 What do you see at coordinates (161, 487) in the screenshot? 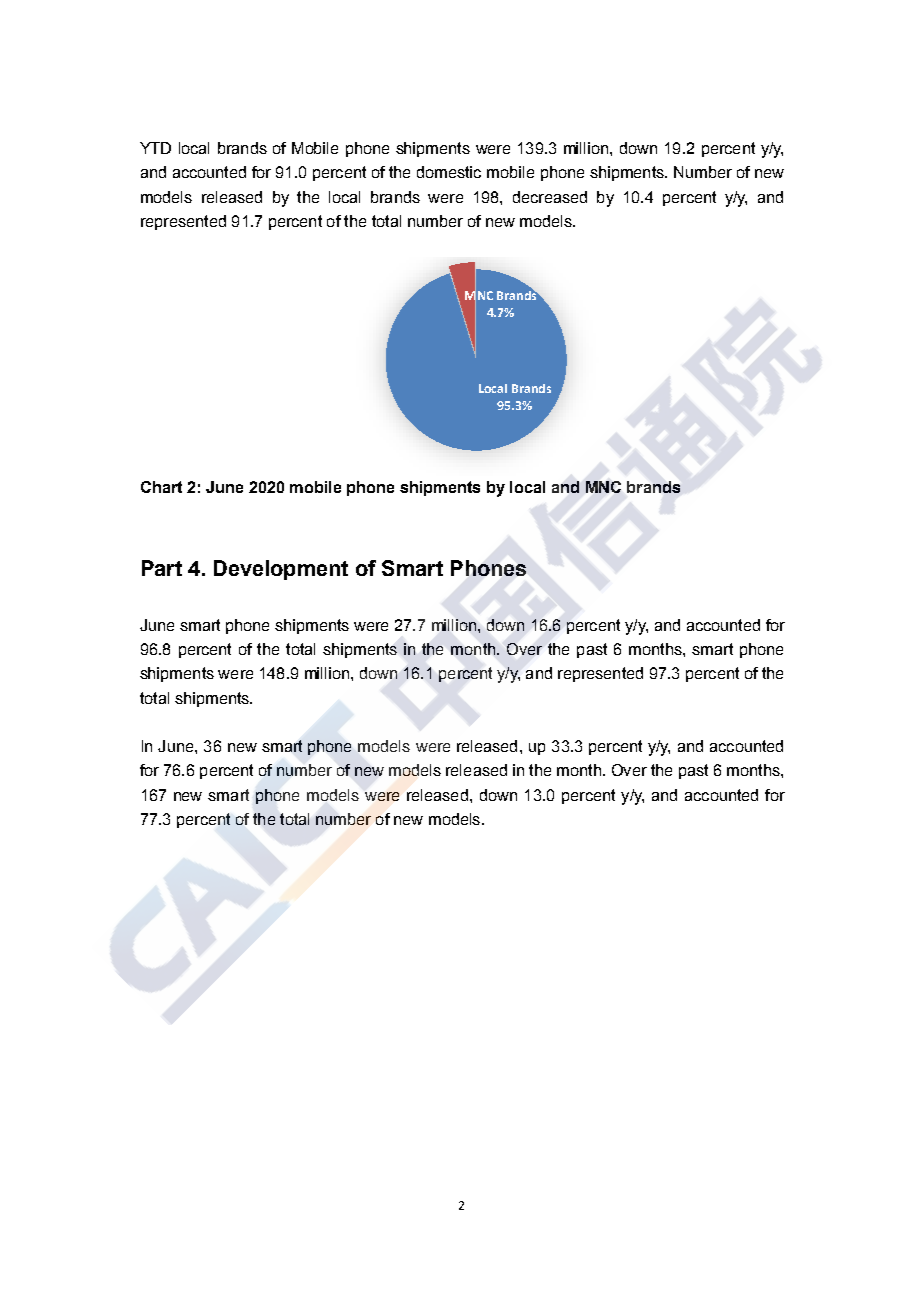
I see `Chart` at bounding box center [161, 487].
